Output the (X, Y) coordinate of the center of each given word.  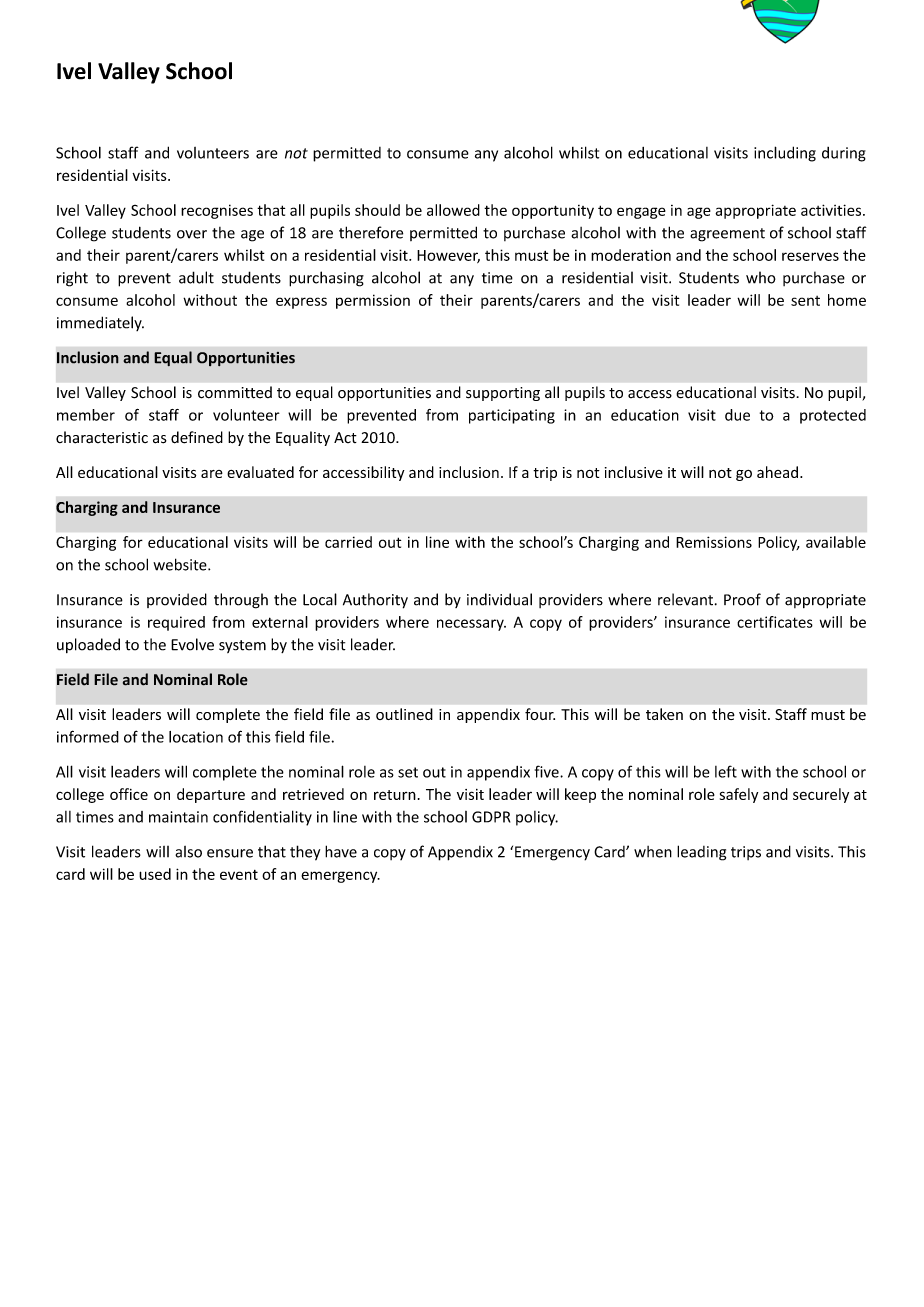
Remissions (714, 542)
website (181, 564)
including (785, 154)
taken (664, 714)
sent (805, 301)
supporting (503, 394)
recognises (217, 211)
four (540, 714)
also (188, 852)
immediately (100, 323)
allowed (453, 210)
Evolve (192, 644)
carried (348, 542)
